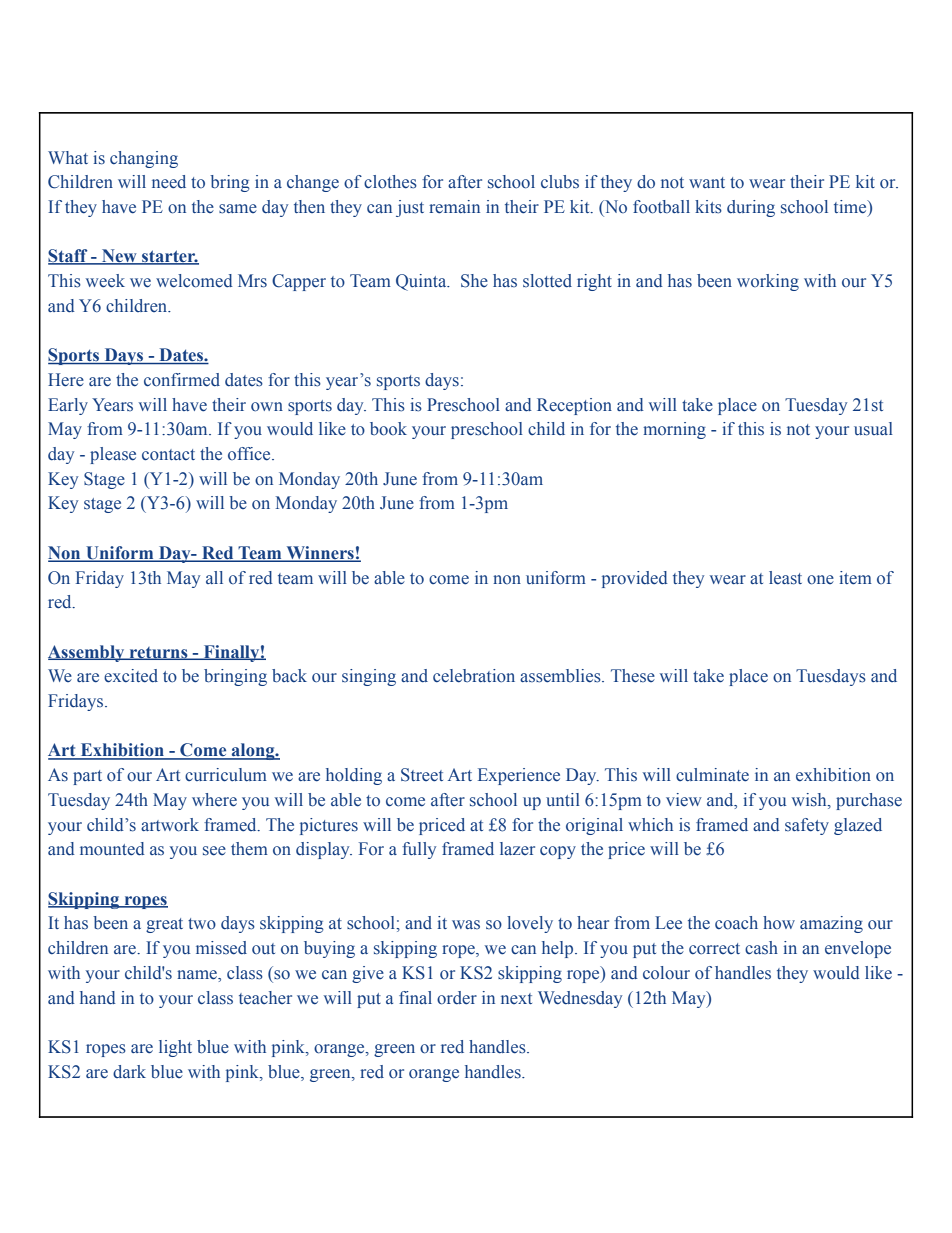  What do you see at coordinates (388, 429) in the screenshot?
I see `book` at bounding box center [388, 429].
